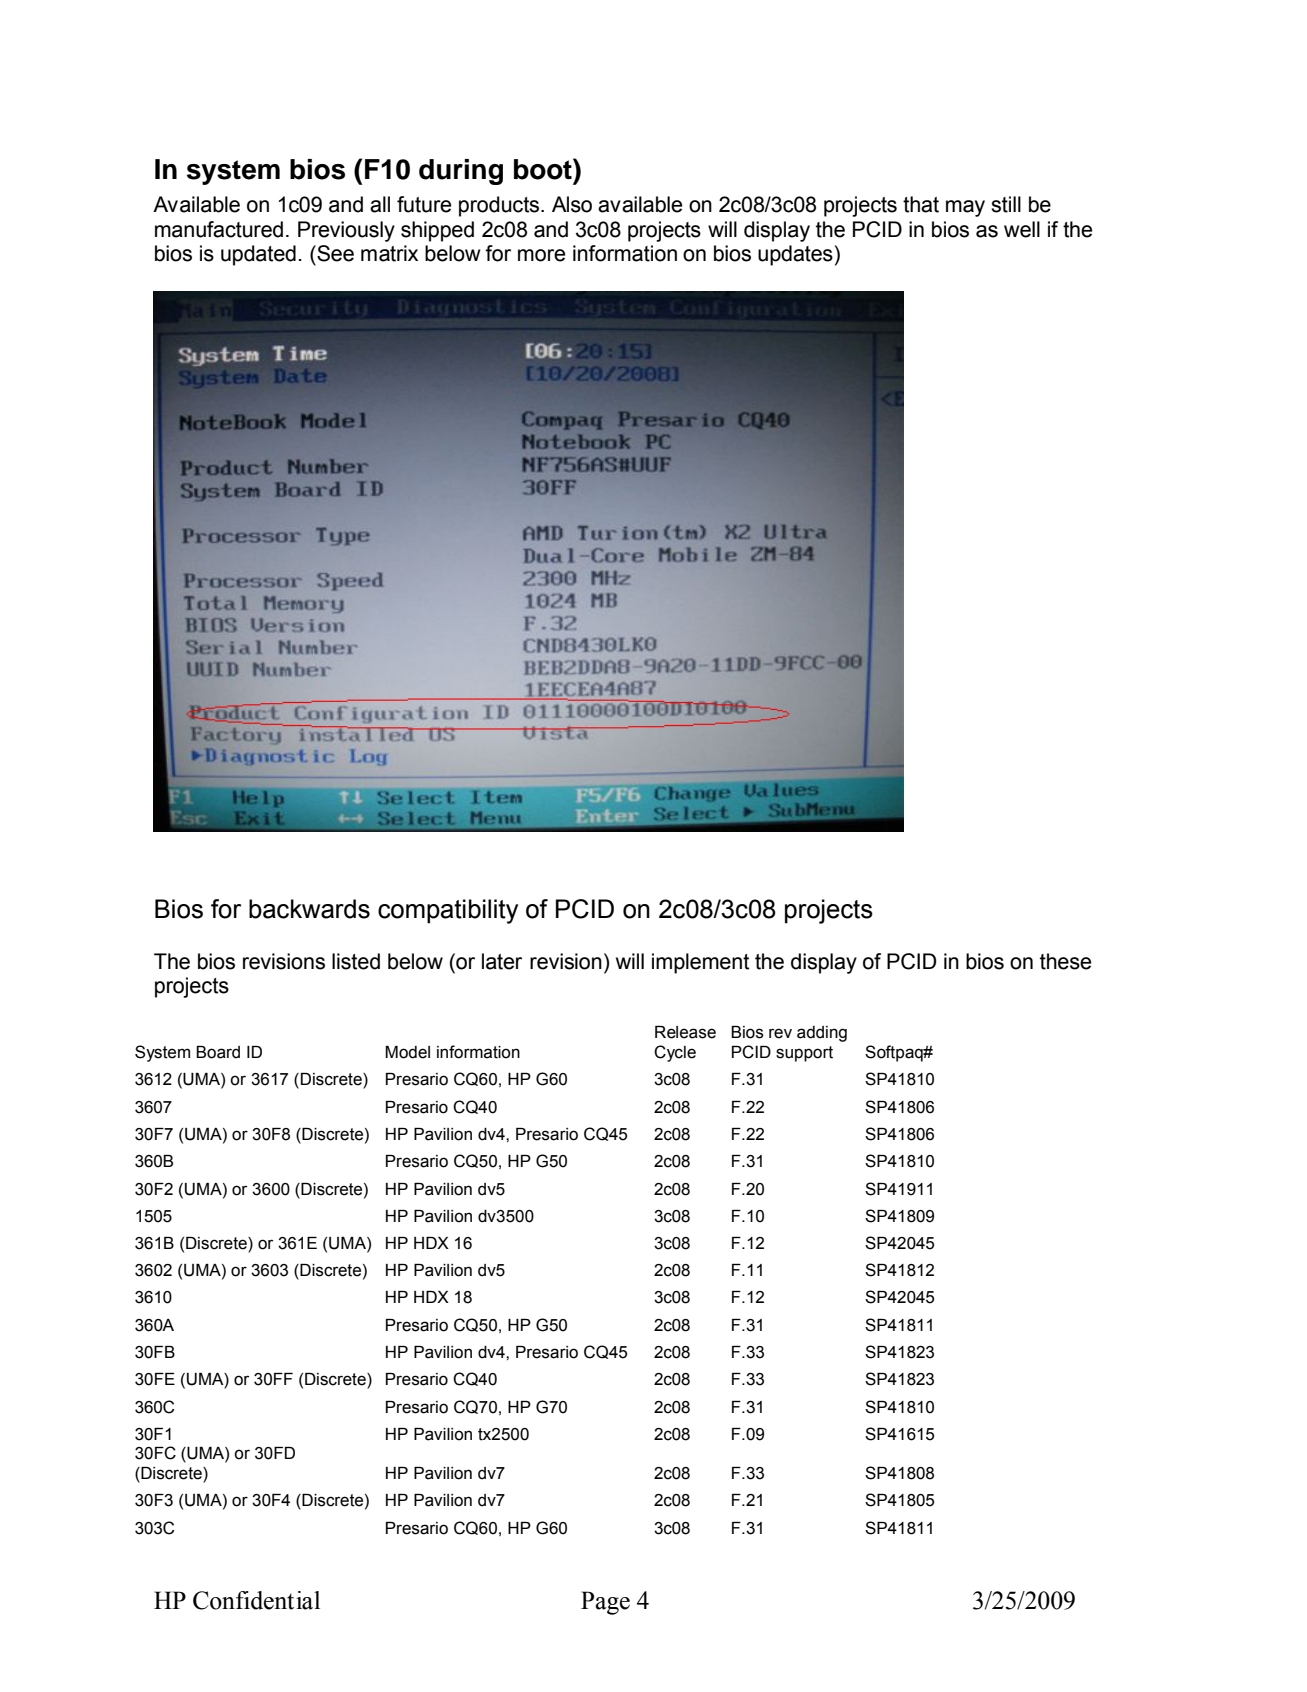 This document has width=1307, height=1692. What do you see at coordinates (572, 204) in the document?
I see `Also` at bounding box center [572, 204].
